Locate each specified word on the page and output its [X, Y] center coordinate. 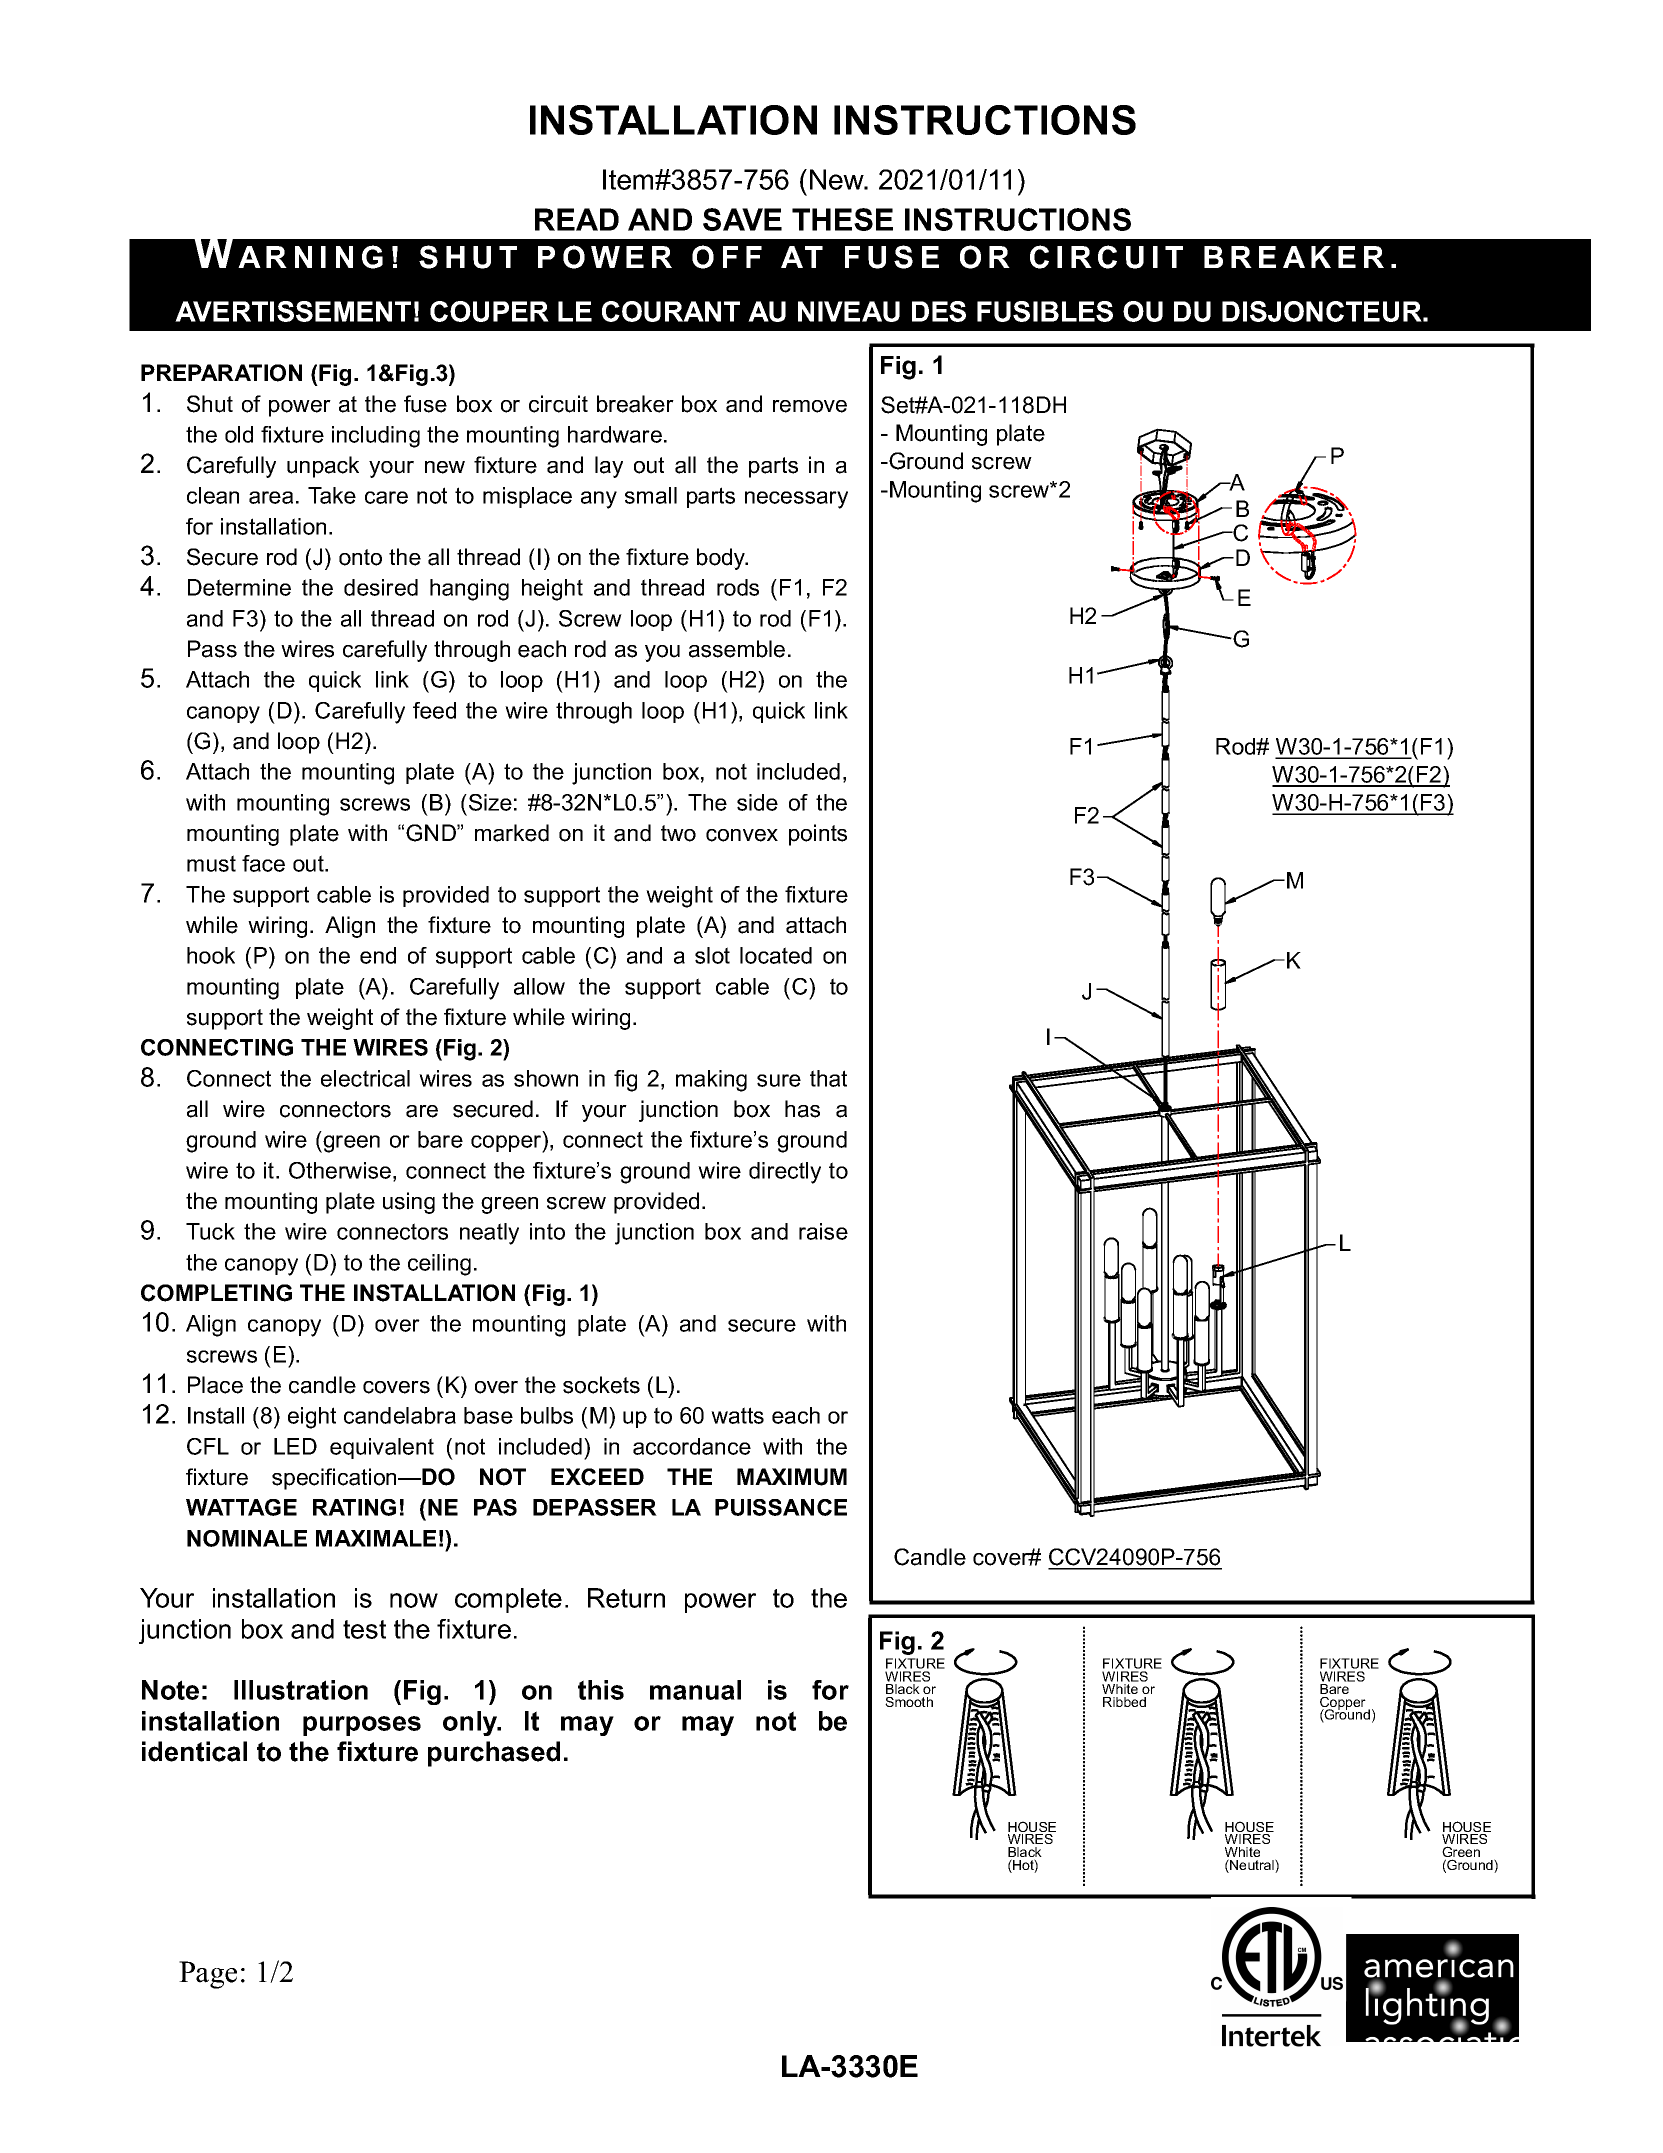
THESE [842, 219]
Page [208, 1975]
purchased [494, 1754]
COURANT [671, 311]
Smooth [909, 1702]
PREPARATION [221, 373]
